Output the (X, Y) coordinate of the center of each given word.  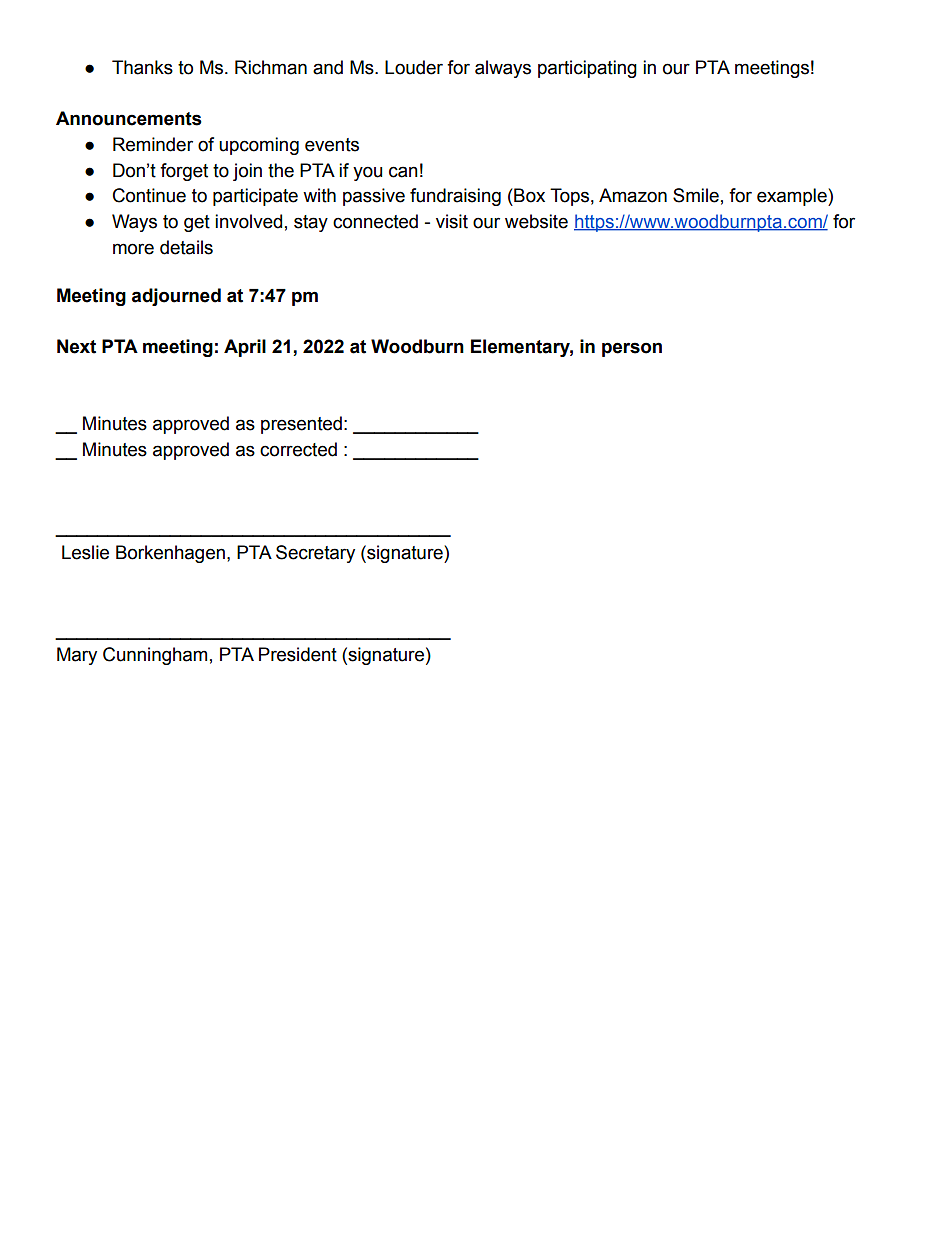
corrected (298, 449)
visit (452, 221)
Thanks (142, 67)
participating (587, 69)
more (133, 249)
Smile (696, 195)
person (632, 349)
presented (301, 425)
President (298, 654)
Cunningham (155, 656)
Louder (414, 67)
